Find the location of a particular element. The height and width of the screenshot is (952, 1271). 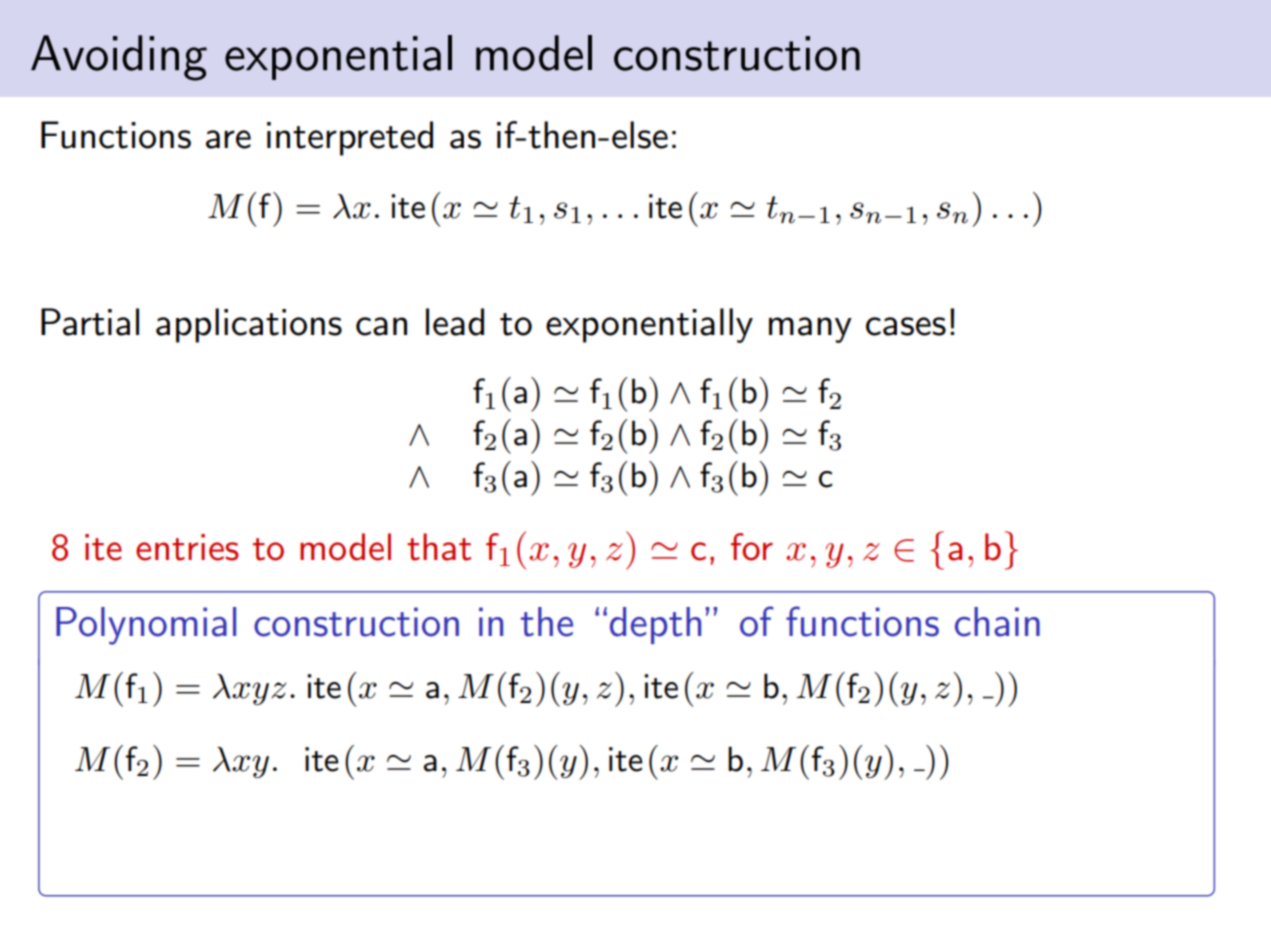

Avoiding is located at coordinates (119, 58).
